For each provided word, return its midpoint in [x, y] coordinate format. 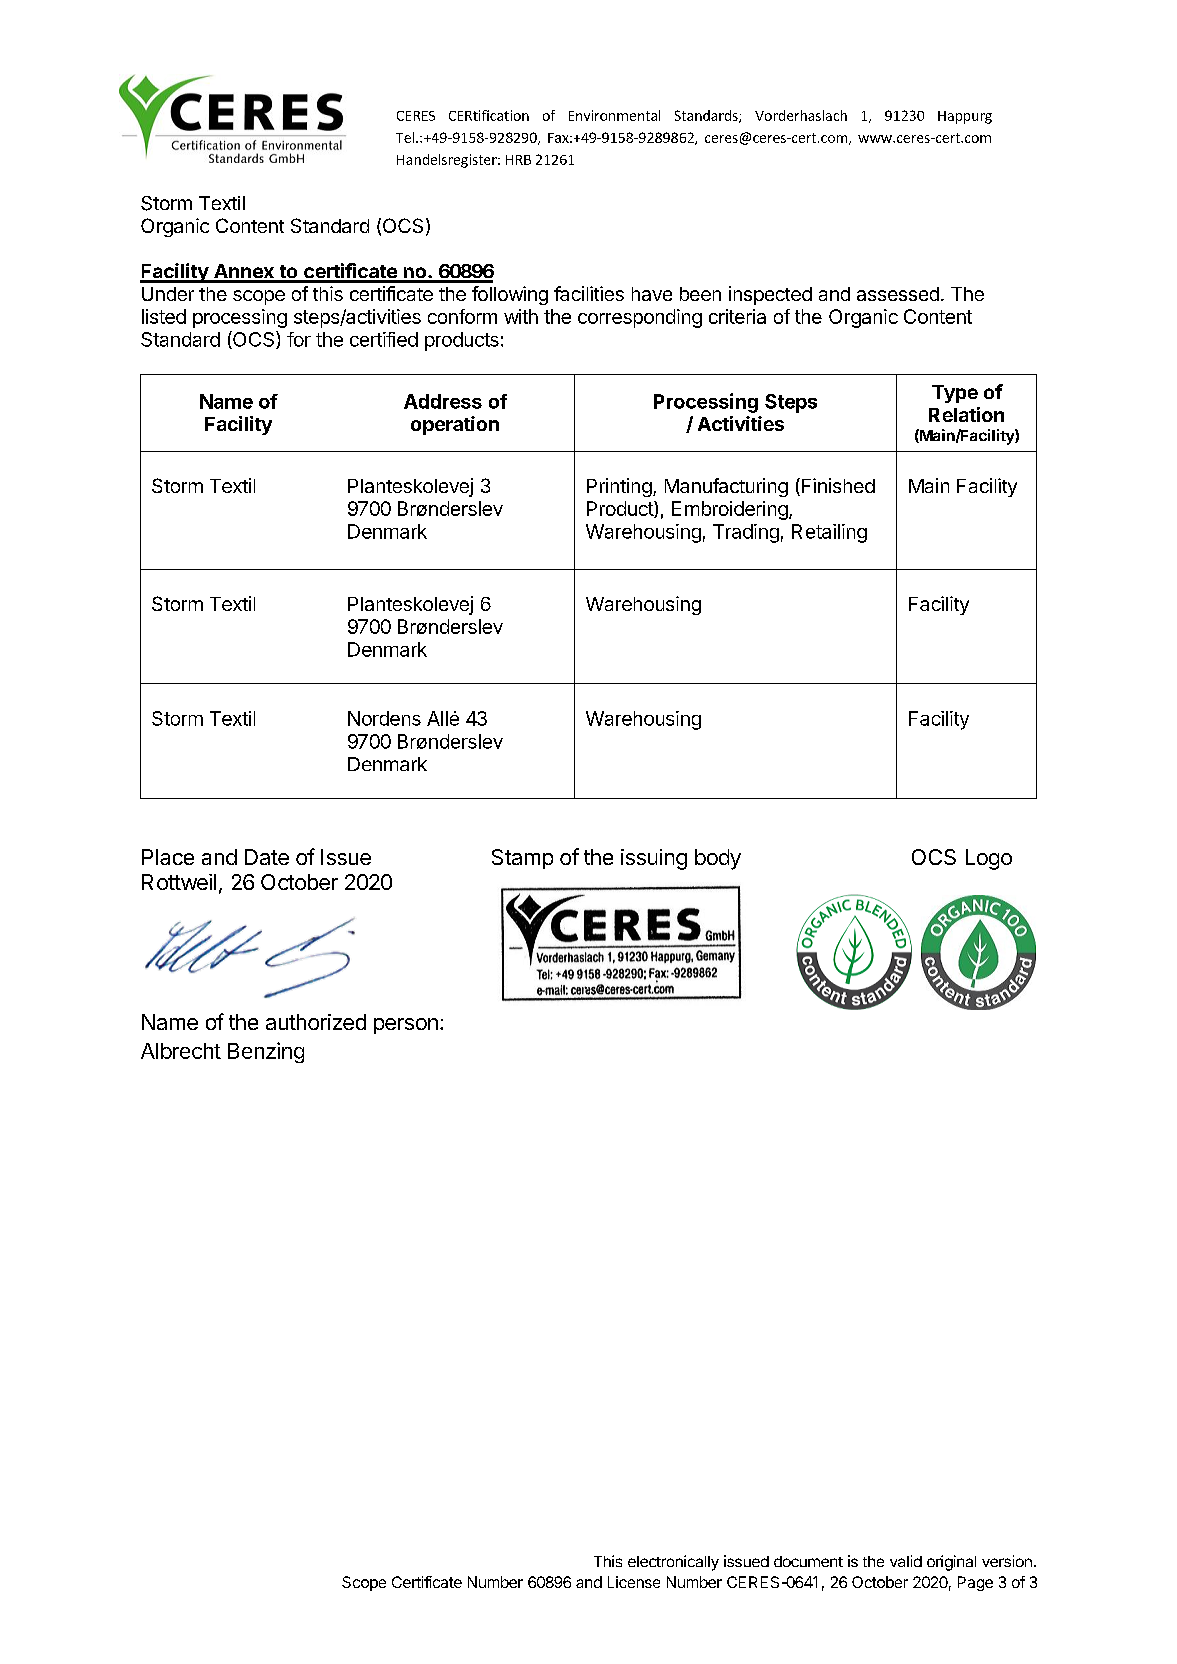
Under [168, 294]
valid [906, 1561]
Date [267, 857]
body [718, 859]
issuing [654, 859]
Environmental [614, 115]
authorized [316, 1022]
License [634, 1582]
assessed [898, 294]
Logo [989, 859]
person [406, 1026]
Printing [619, 487]
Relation [966, 414]
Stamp [522, 859]
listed [164, 316]
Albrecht [181, 1051]
